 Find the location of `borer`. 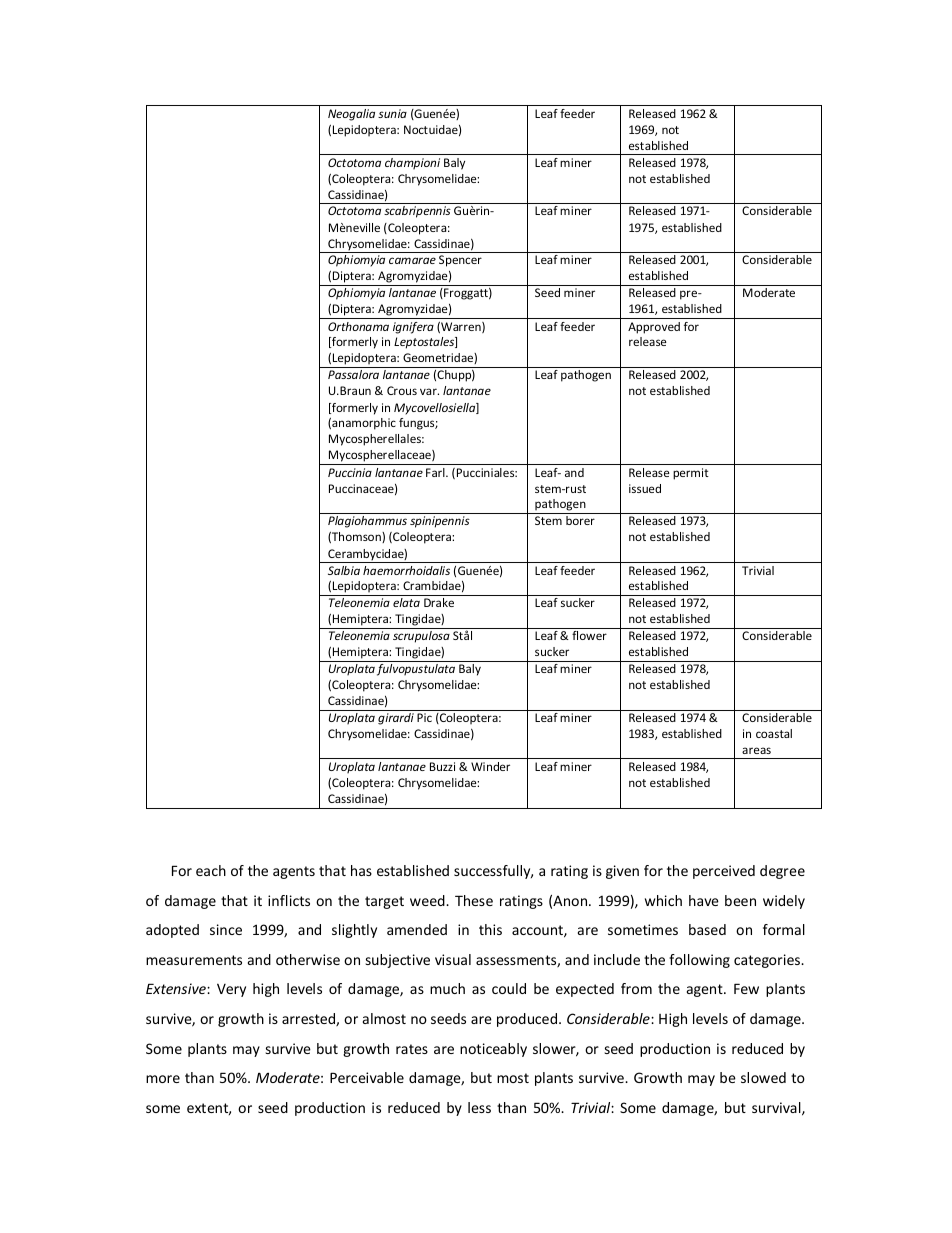

borer is located at coordinates (580, 520).
